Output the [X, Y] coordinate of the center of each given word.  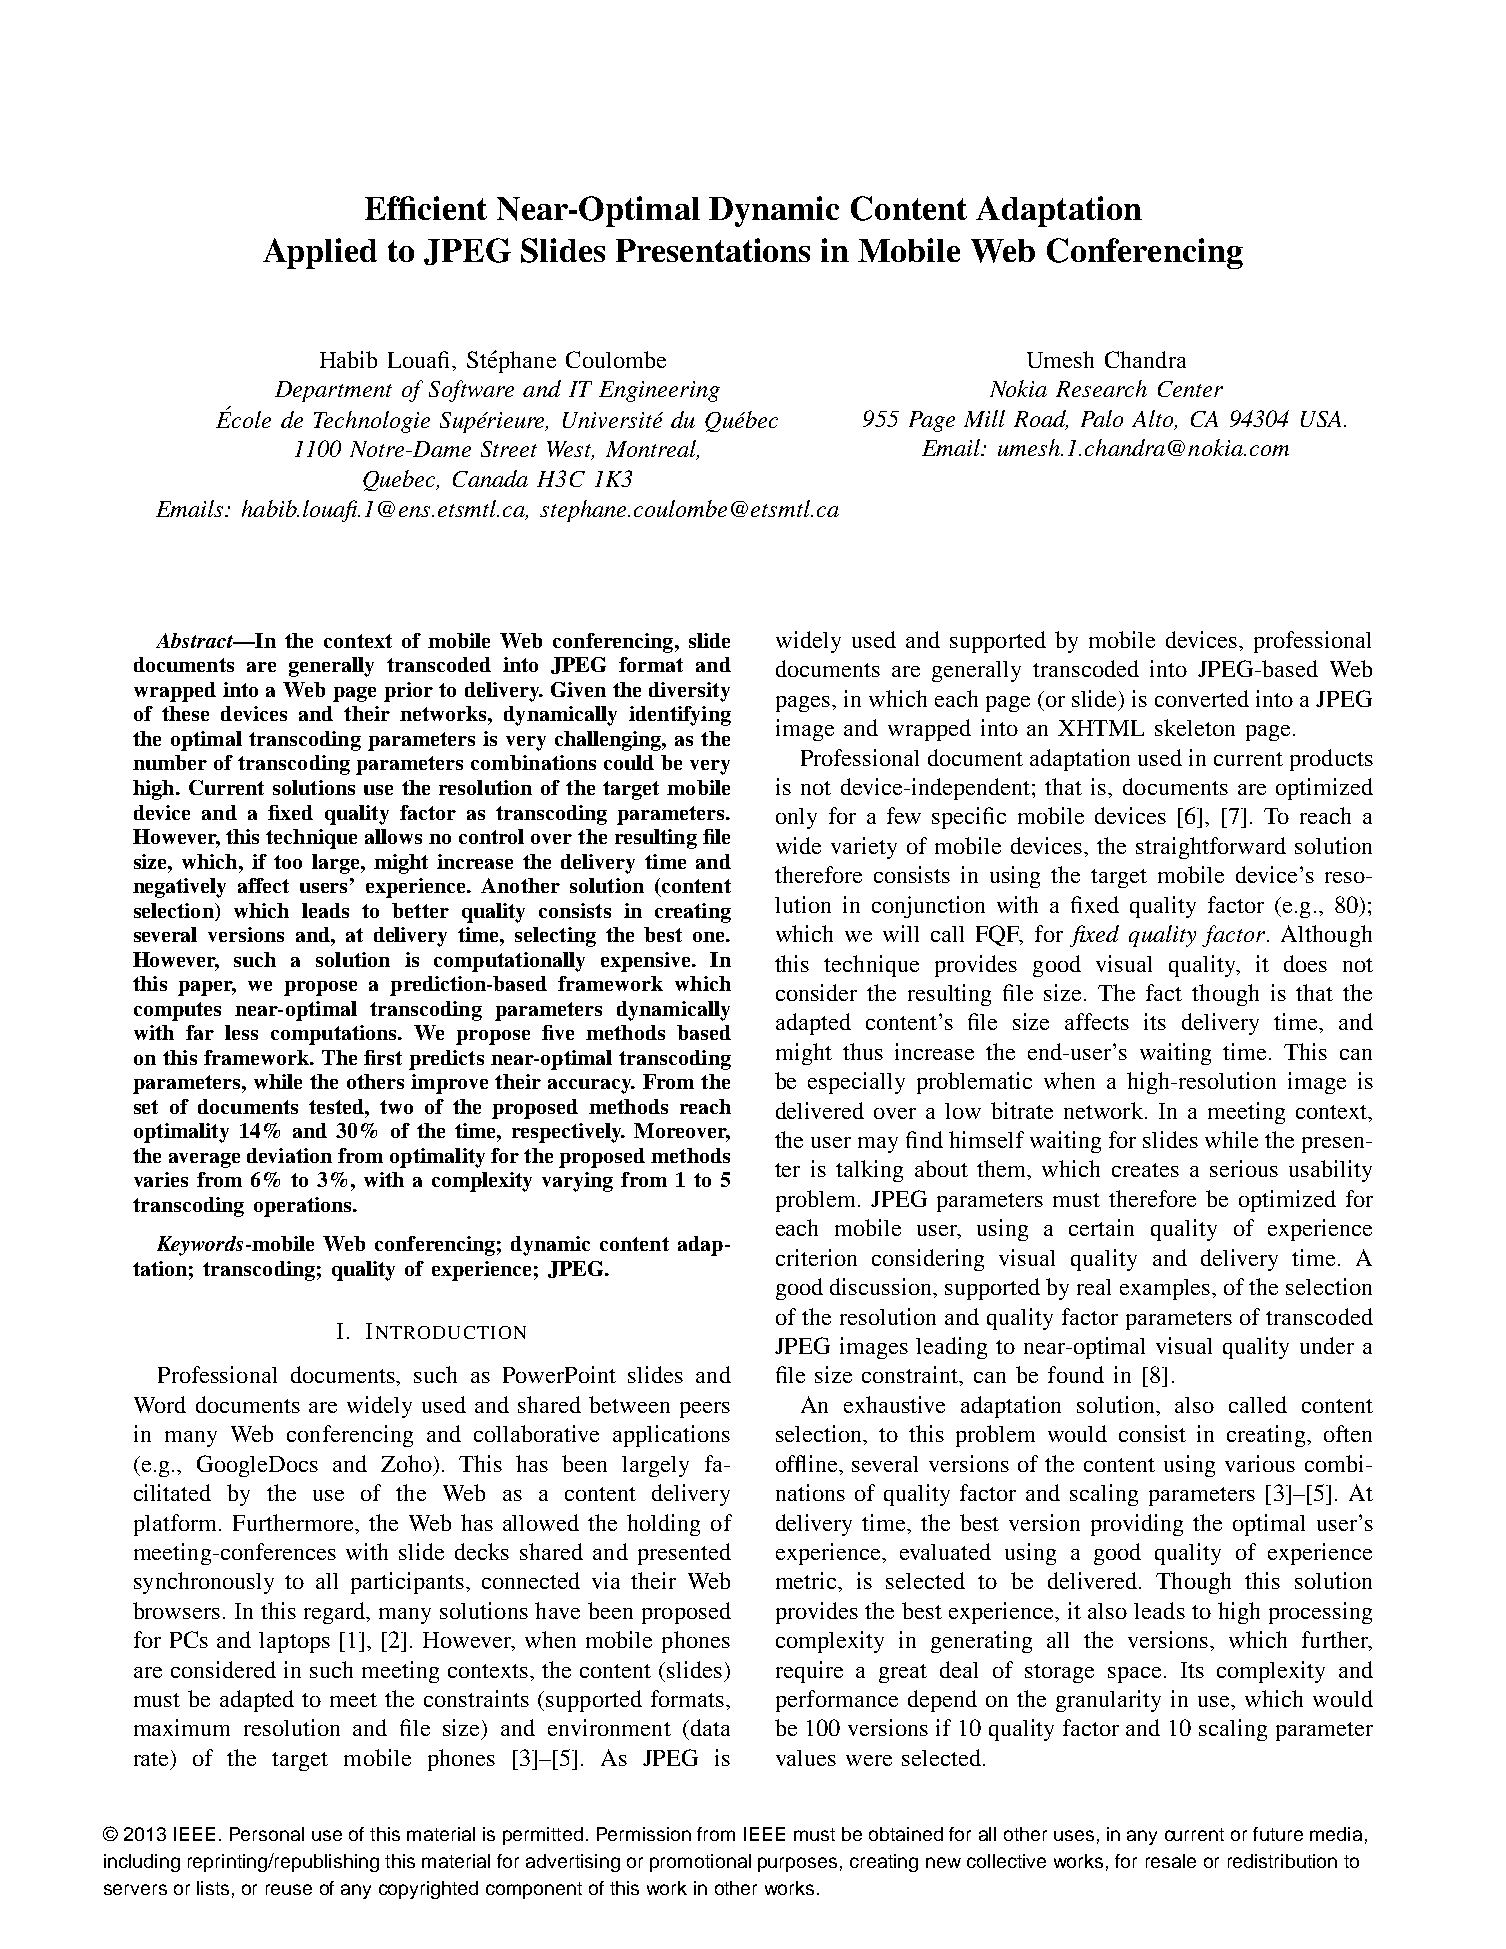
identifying [680, 716]
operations [304, 1207]
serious [1244, 1168]
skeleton [1195, 727]
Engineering [659, 391]
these [185, 713]
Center [1190, 389]
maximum [182, 1727]
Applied [320, 253]
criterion [816, 1257]
